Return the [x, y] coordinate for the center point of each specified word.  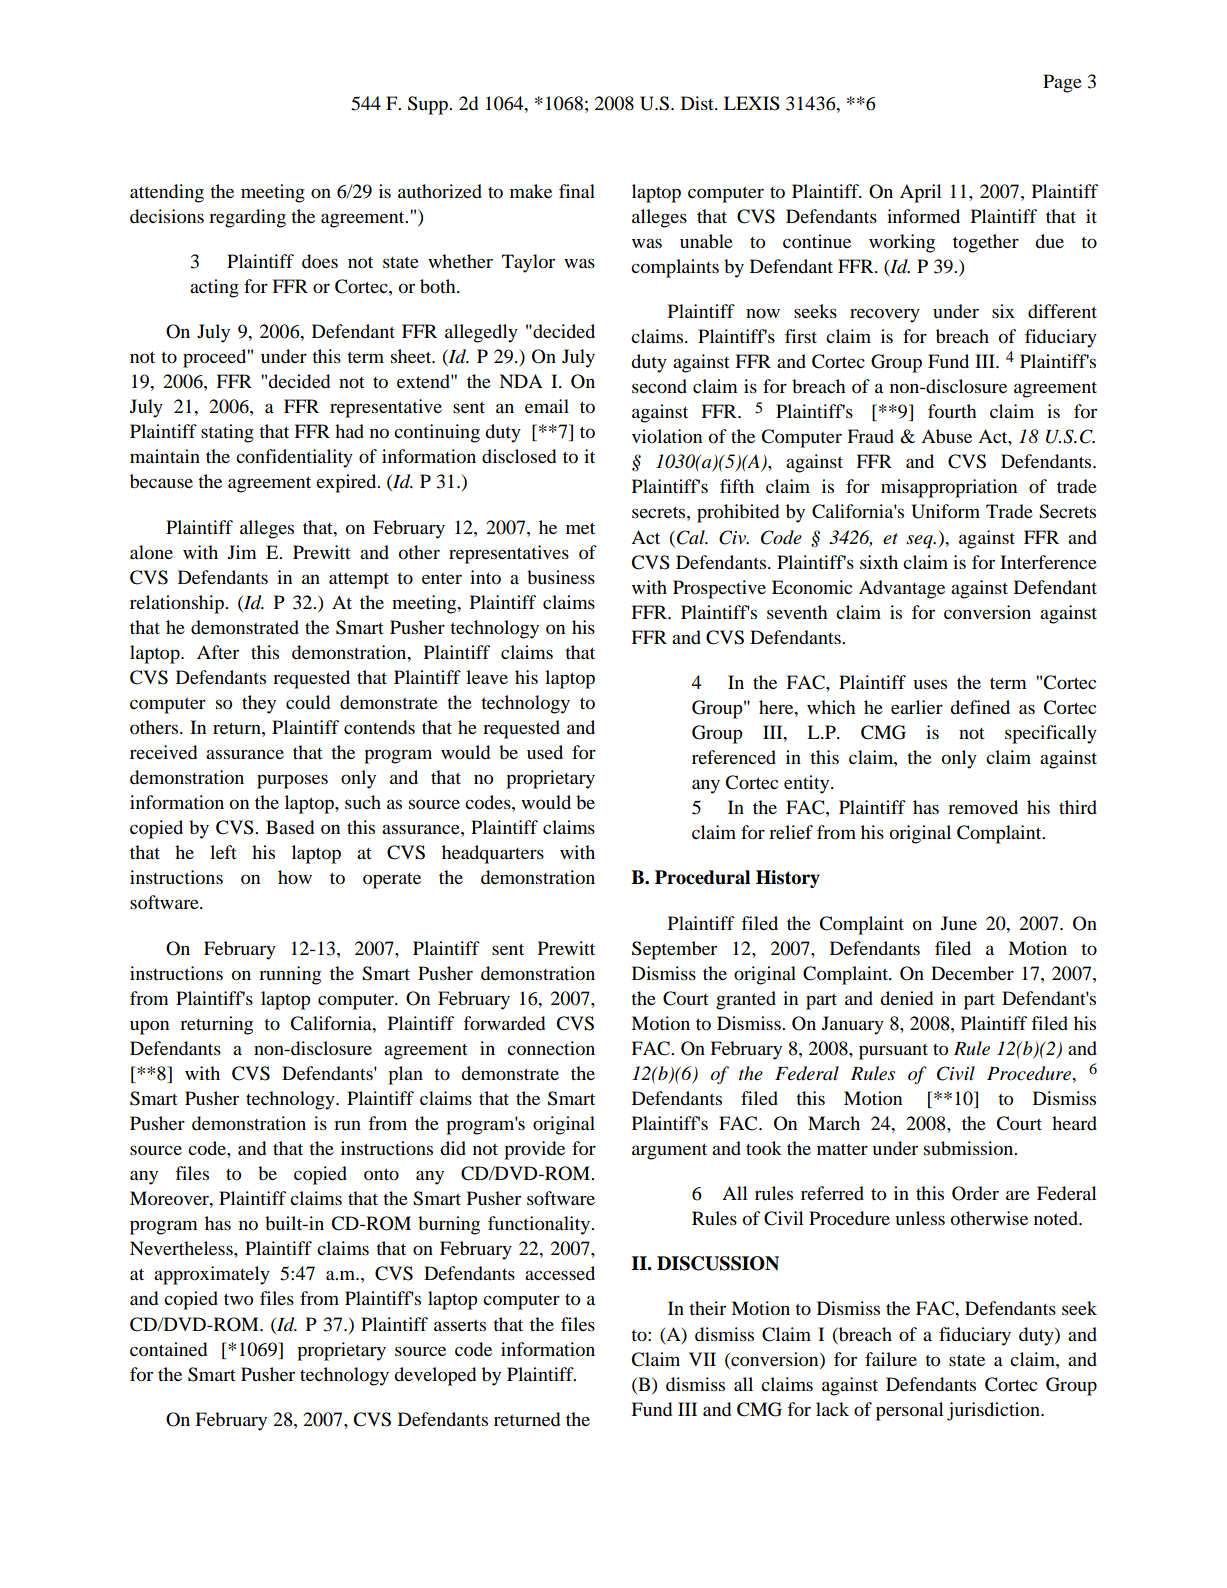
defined [980, 707]
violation [667, 436]
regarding [247, 218]
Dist [698, 103]
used [545, 752]
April [921, 193]
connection [551, 1048]
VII [702, 1359]
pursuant [893, 1052]
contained [168, 1349]
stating [227, 433]
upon [149, 1027]
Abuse [946, 436]
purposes [292, 781]
